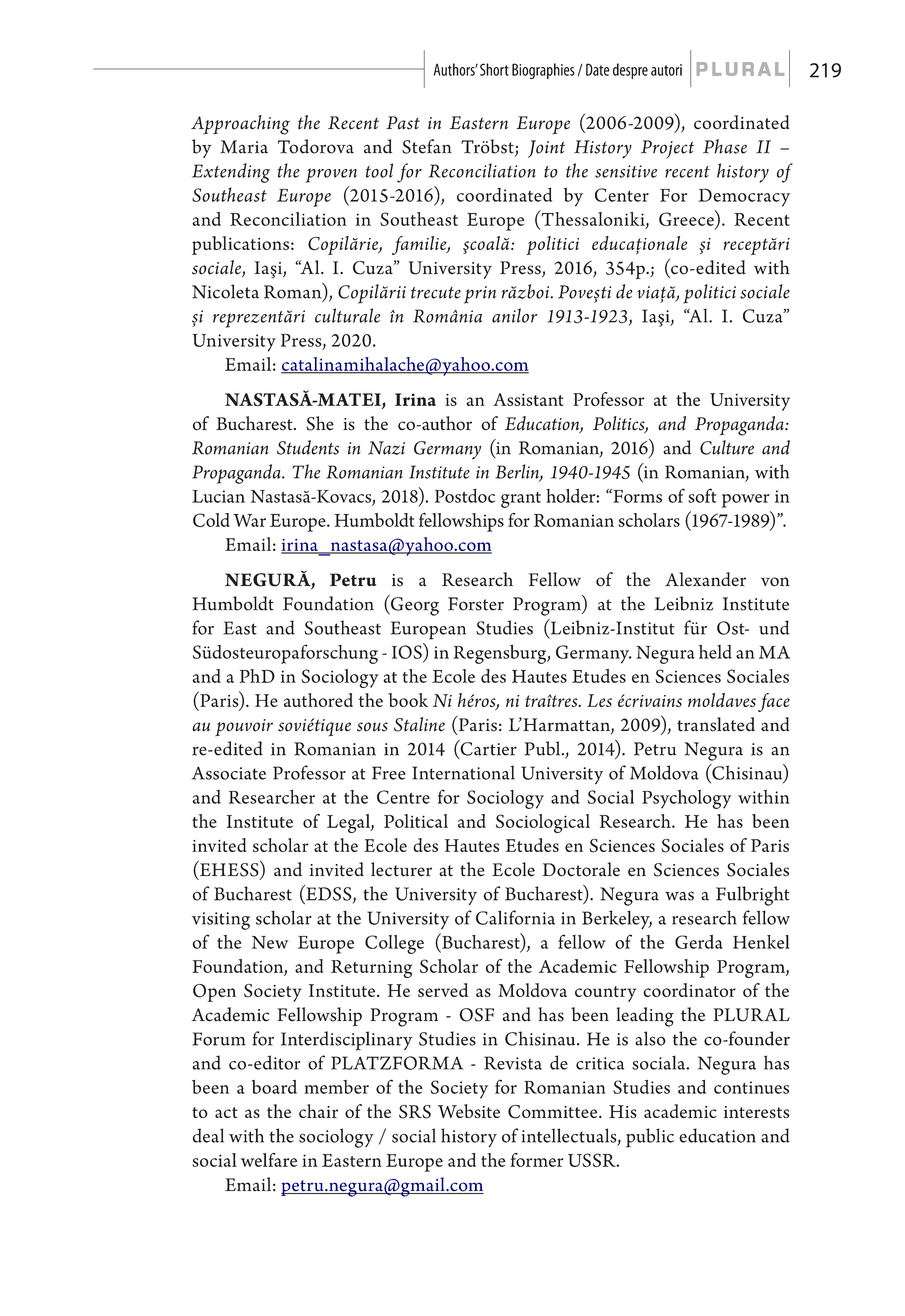 The image size is (905, 1316). What do you see at coordinates (476, 604) in the document?
I see `Forster` at bounding box center [476, 604].
